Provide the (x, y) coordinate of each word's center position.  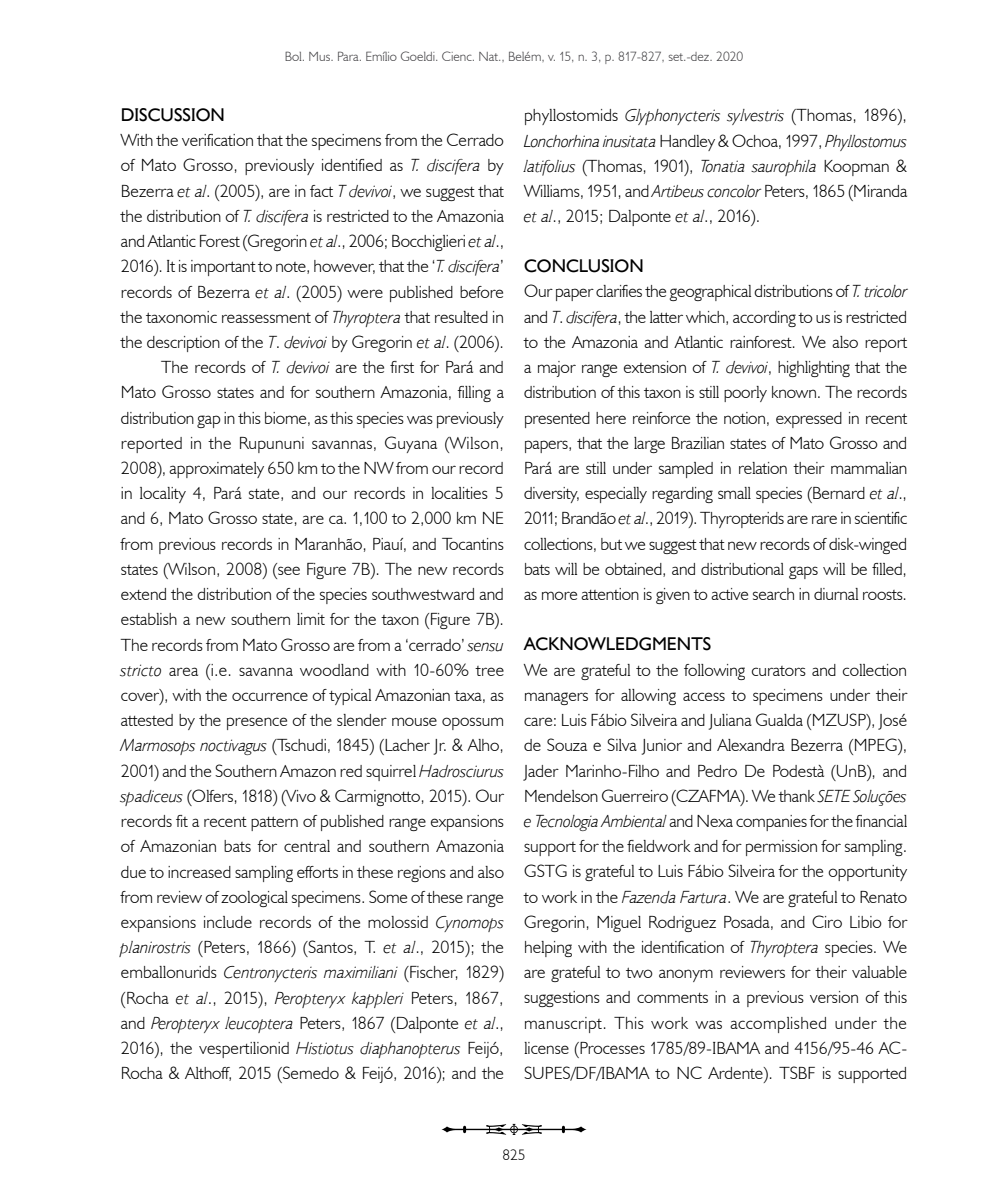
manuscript (563, 1025)
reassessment (266, 318)
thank (796, 796)
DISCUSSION (173, 115)
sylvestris (755, 117)
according (764, 319)
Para (349, 56)
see (288, 571)
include (228, 922)
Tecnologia (567, 823)
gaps (803, 572)
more (559, 595)
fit (182, 821)
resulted (461, 317)
